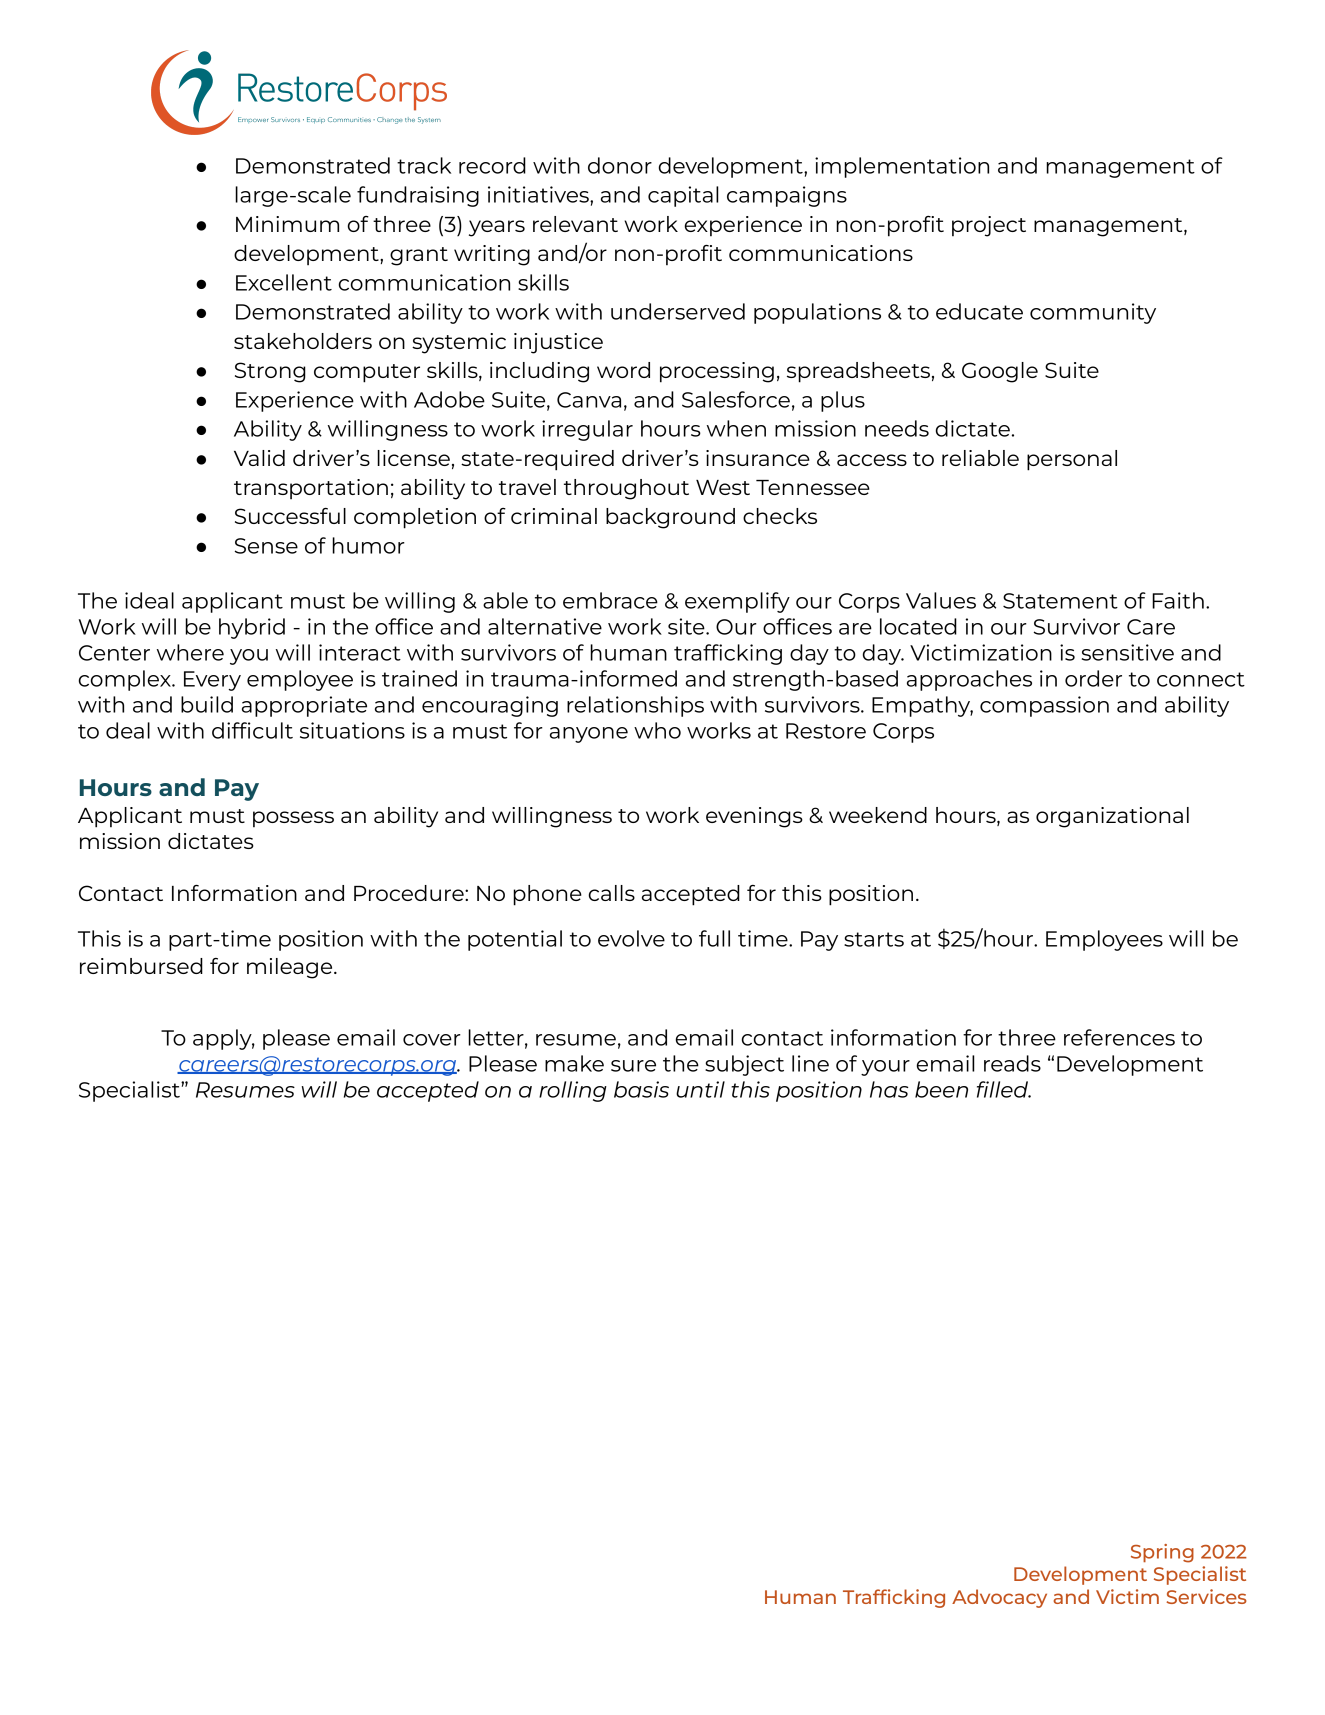 The width and height of the screenshot is (1325, 1715). Describe the element at coordinates (612, 893) in the screenshot. I see `calls` at that location.
